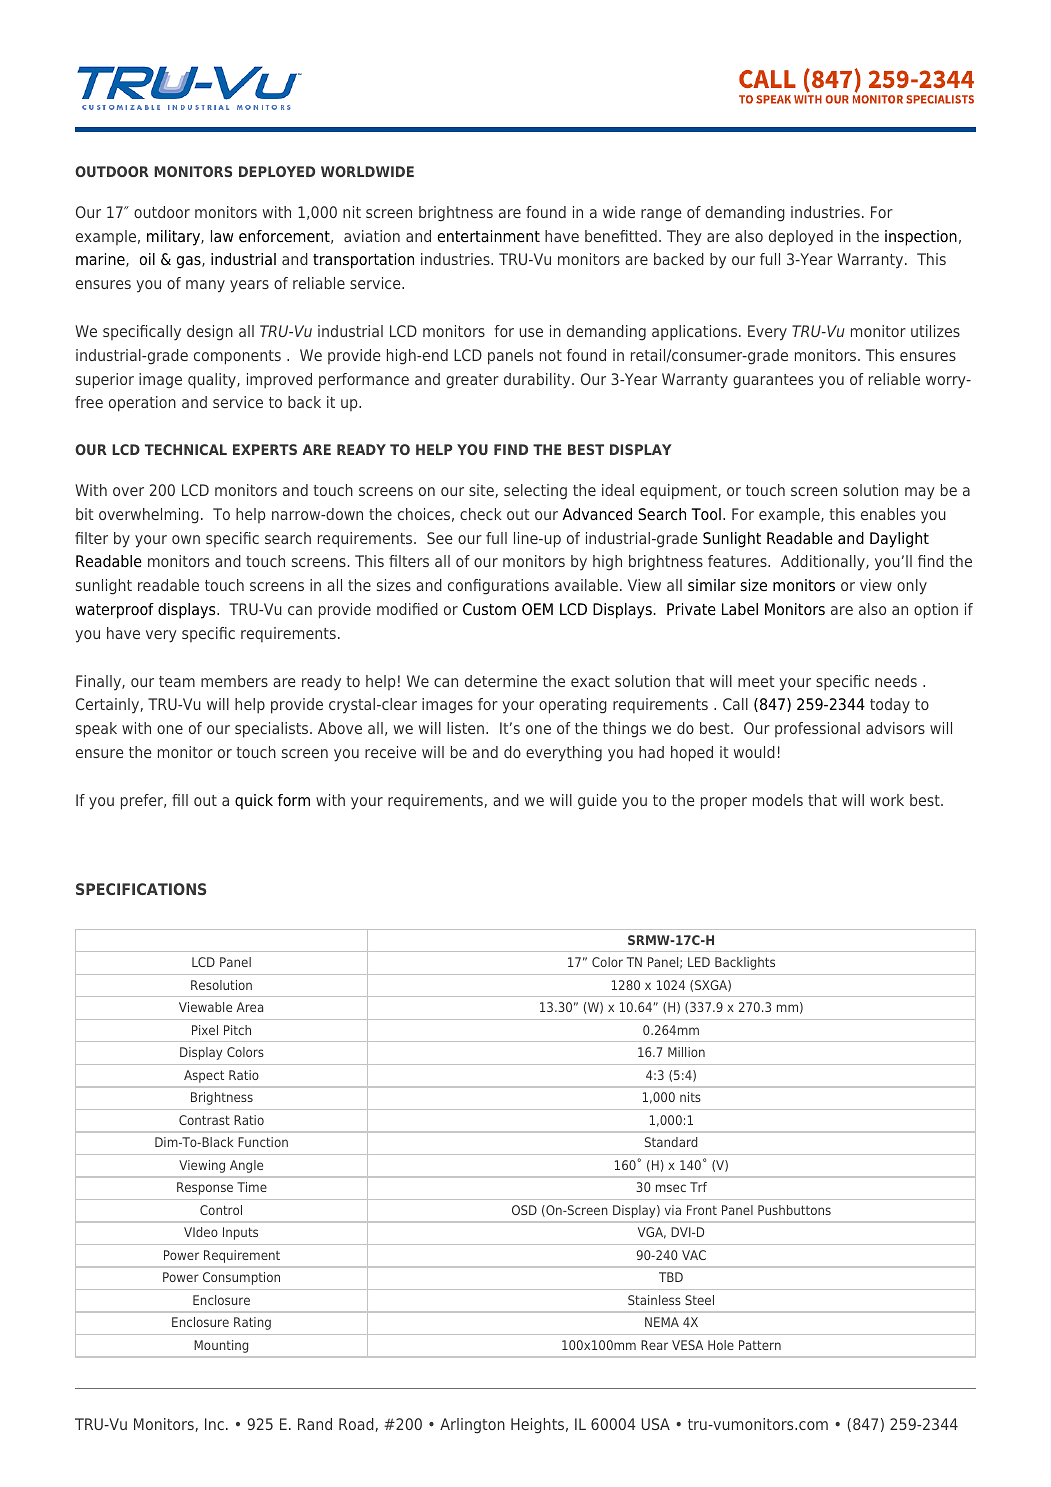 The height and width of the screenshot is (1487, 1051). I want to click on Inc, so click(214, 1424).
